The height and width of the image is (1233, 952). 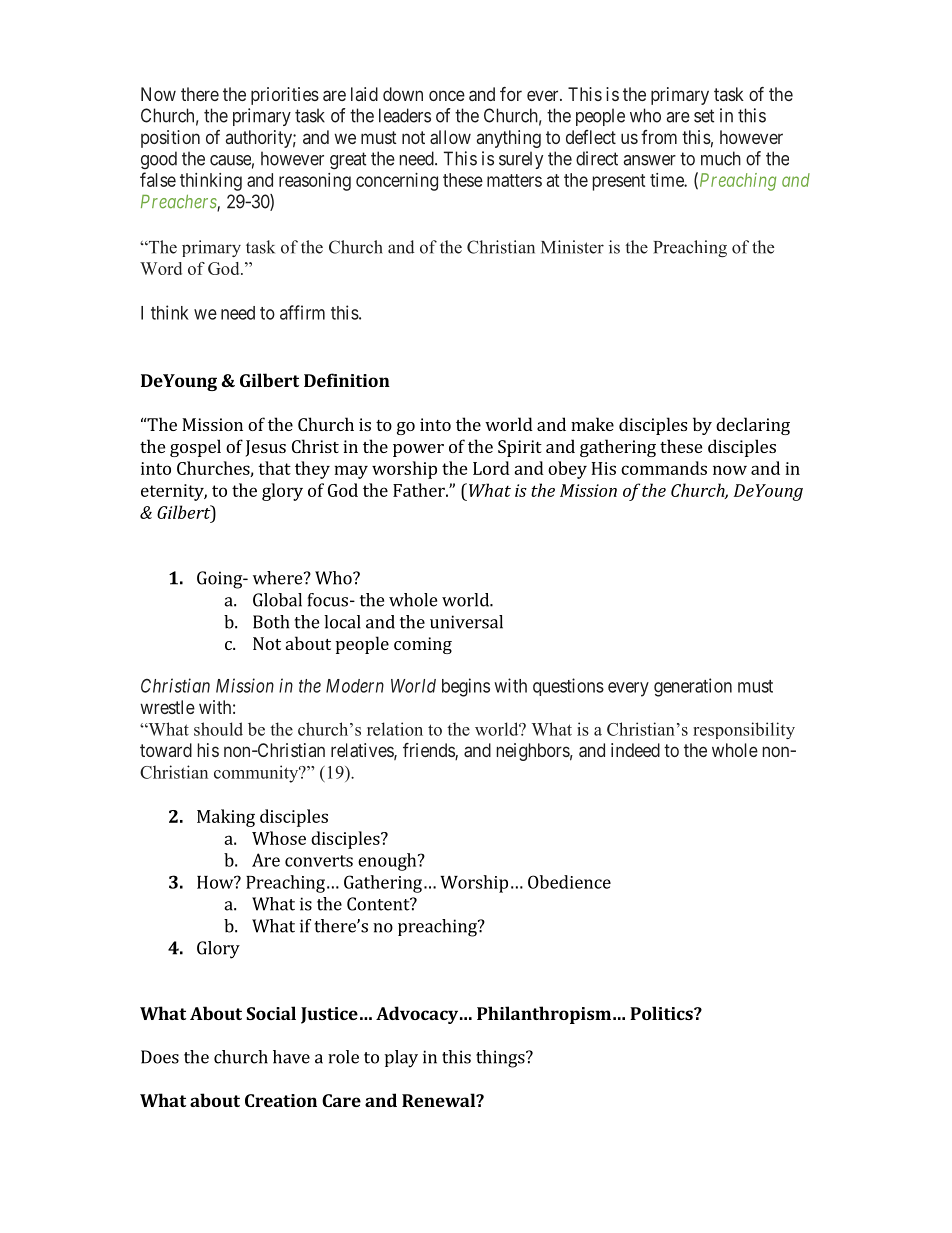 I want to click on generation, so click(x=693, y=687).
